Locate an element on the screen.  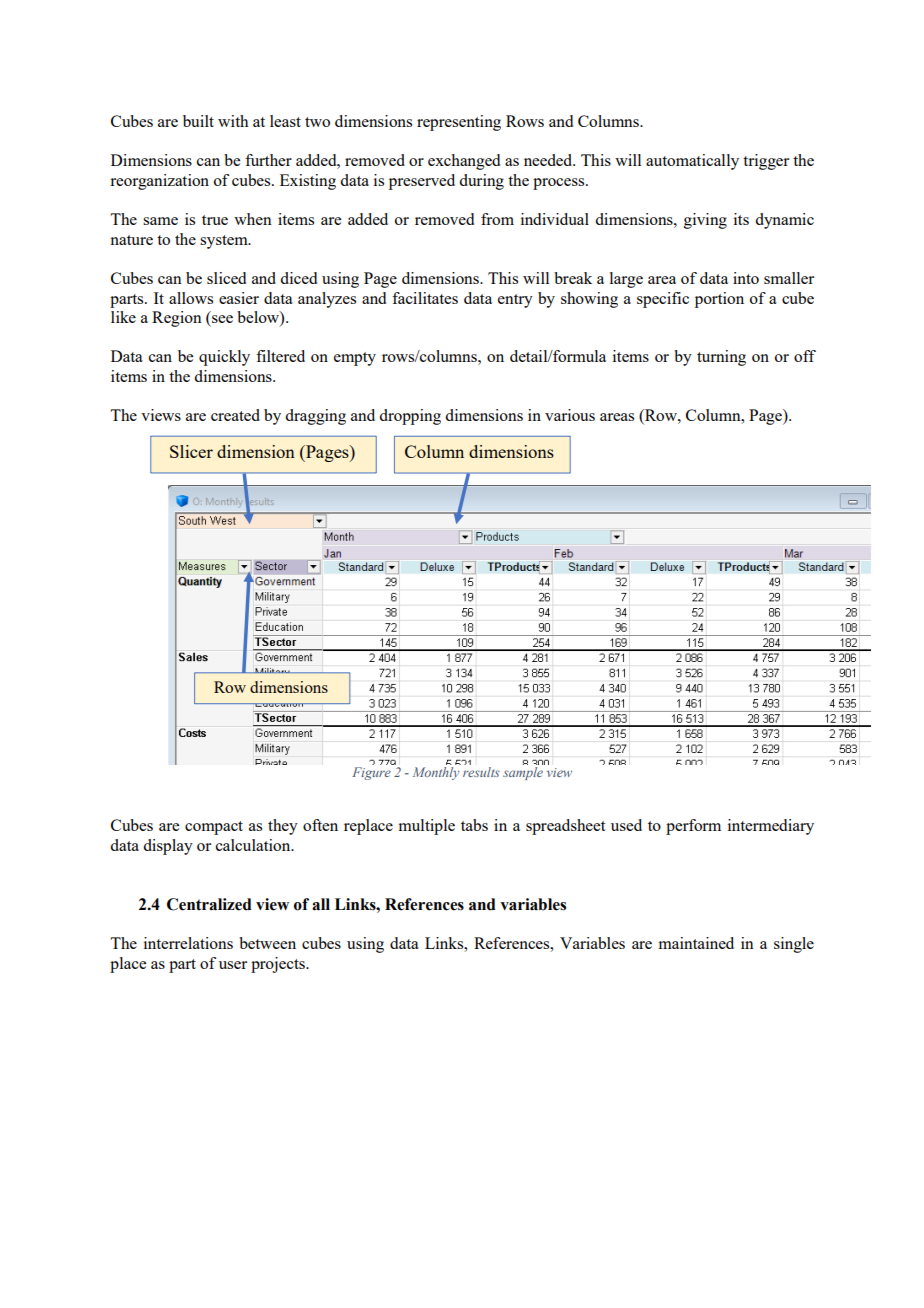
Slicer is located at coordinates (191, 451).
